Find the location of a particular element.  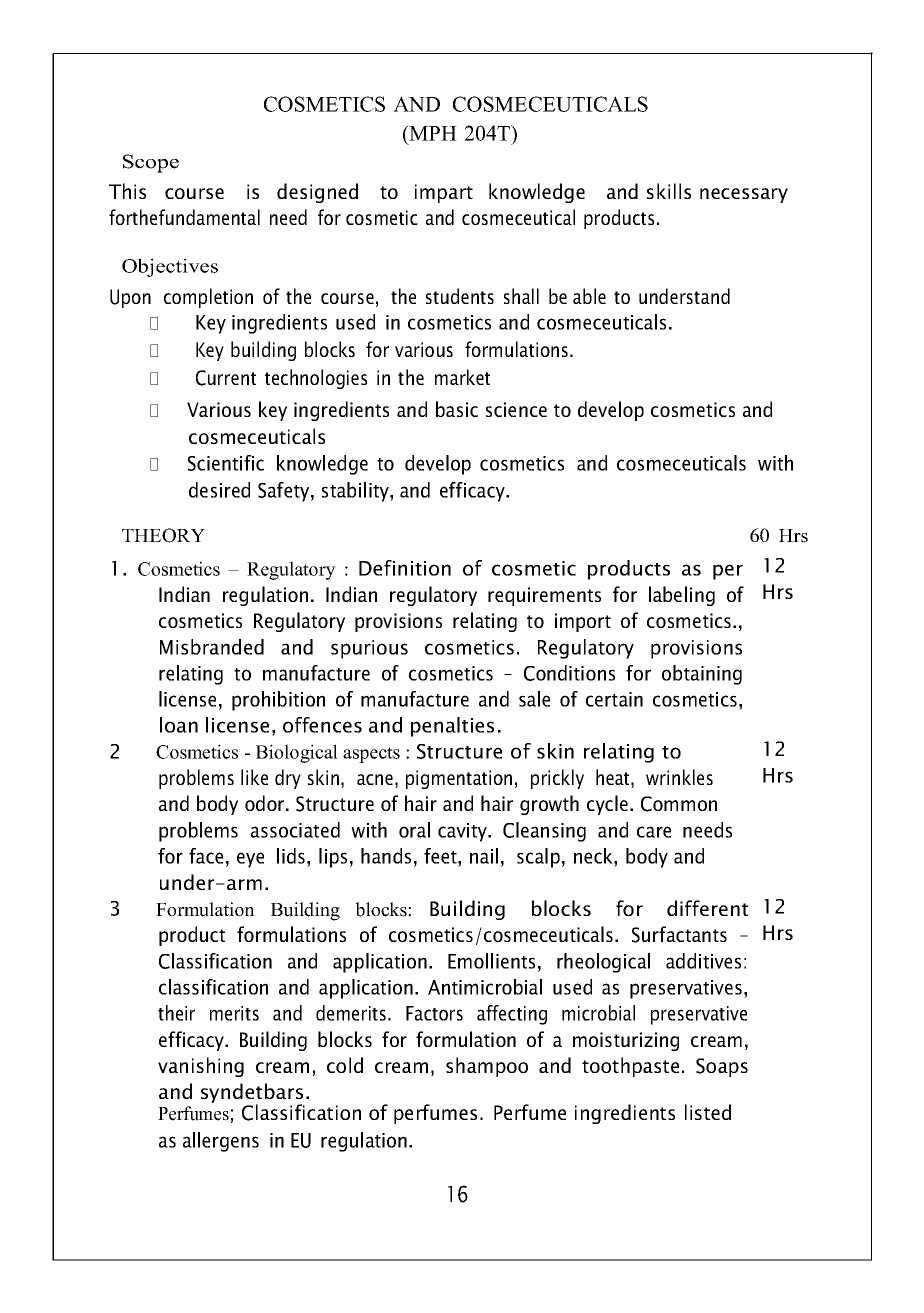

MPH is located at coordinates (432, 133).
